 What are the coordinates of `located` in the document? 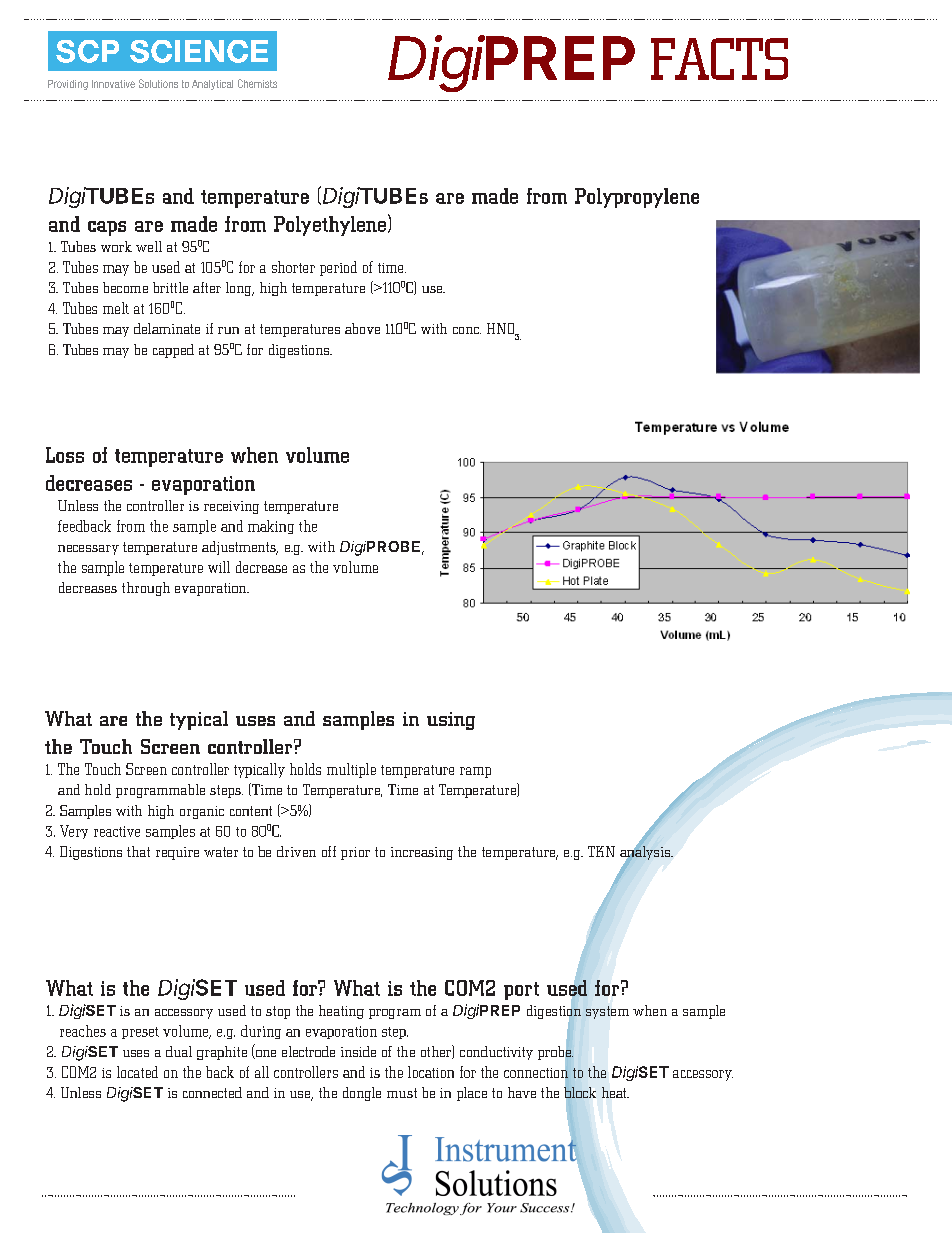 It's located at (137, 1072).
